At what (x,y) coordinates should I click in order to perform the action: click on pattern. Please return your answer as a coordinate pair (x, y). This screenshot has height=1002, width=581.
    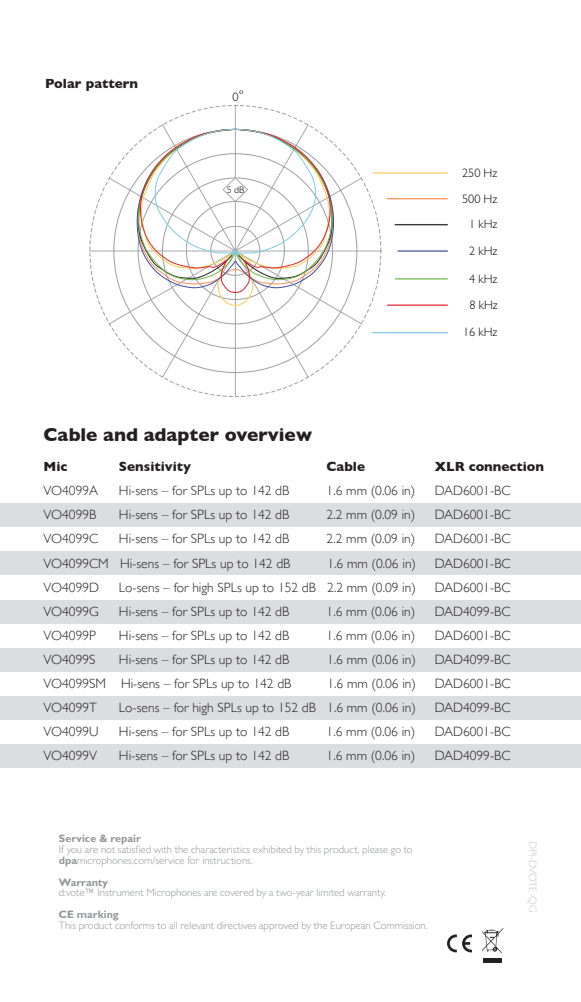
    Looking at the image, I should click on (112, 85).
